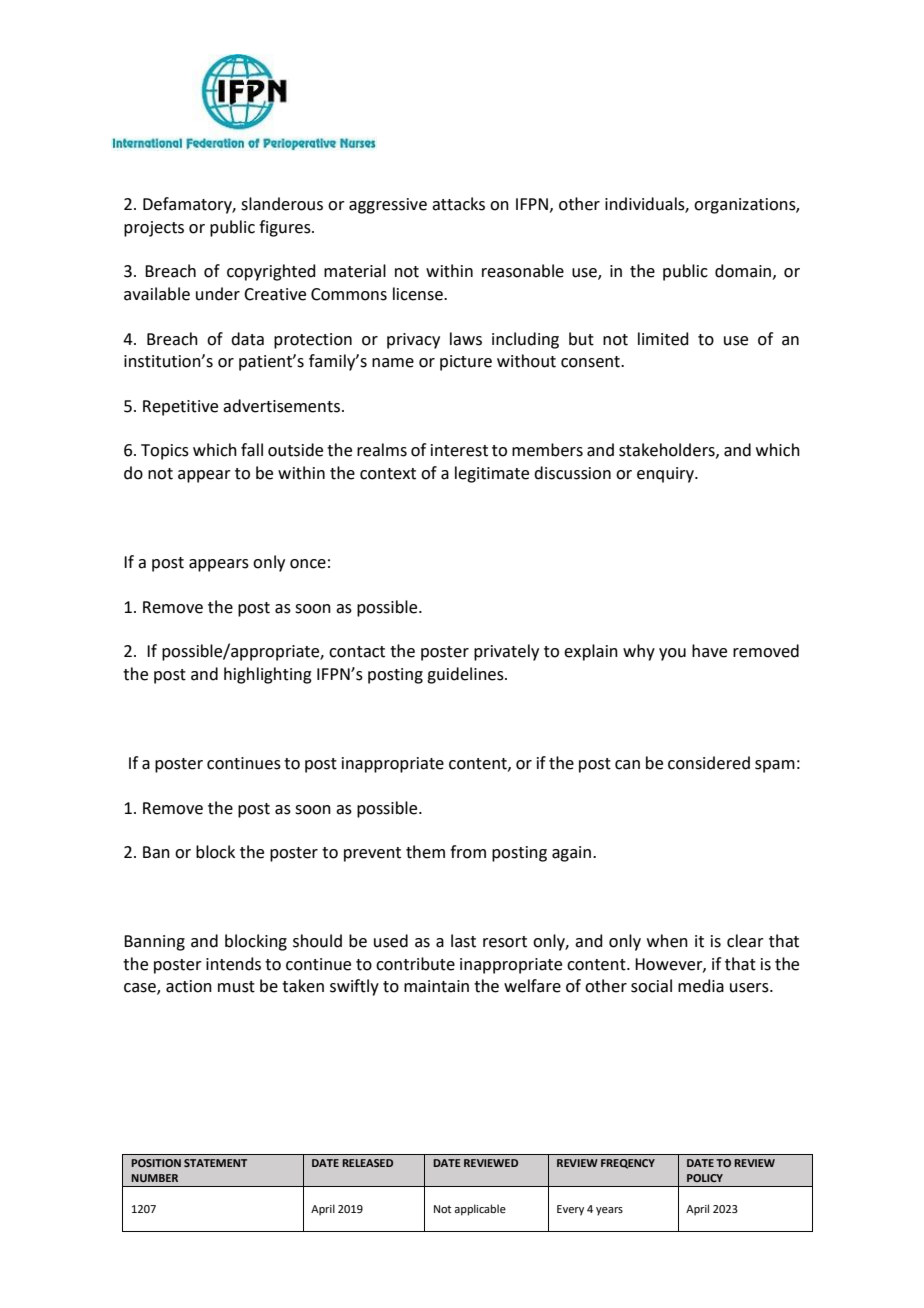 This image has height=1308, width=924. Describe the element at coordinates (215, 1163) in the image. I see `STATEMENT` at that location.
